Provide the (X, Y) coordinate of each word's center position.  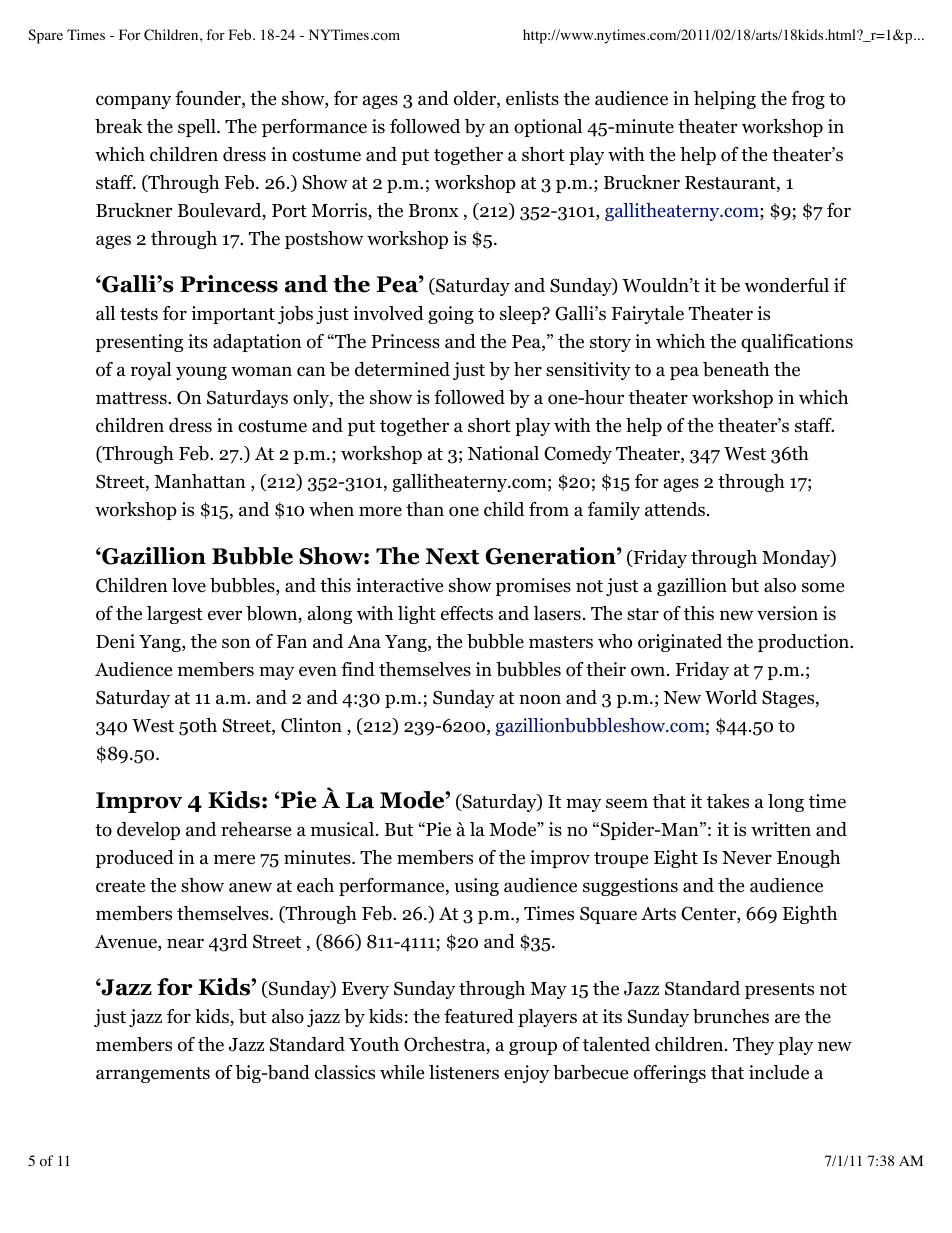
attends (675, 509)
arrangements (153, 1075)
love (189, 585)
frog (808, 100)
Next (452, 556)
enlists (532, 98)
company (133, 102)
